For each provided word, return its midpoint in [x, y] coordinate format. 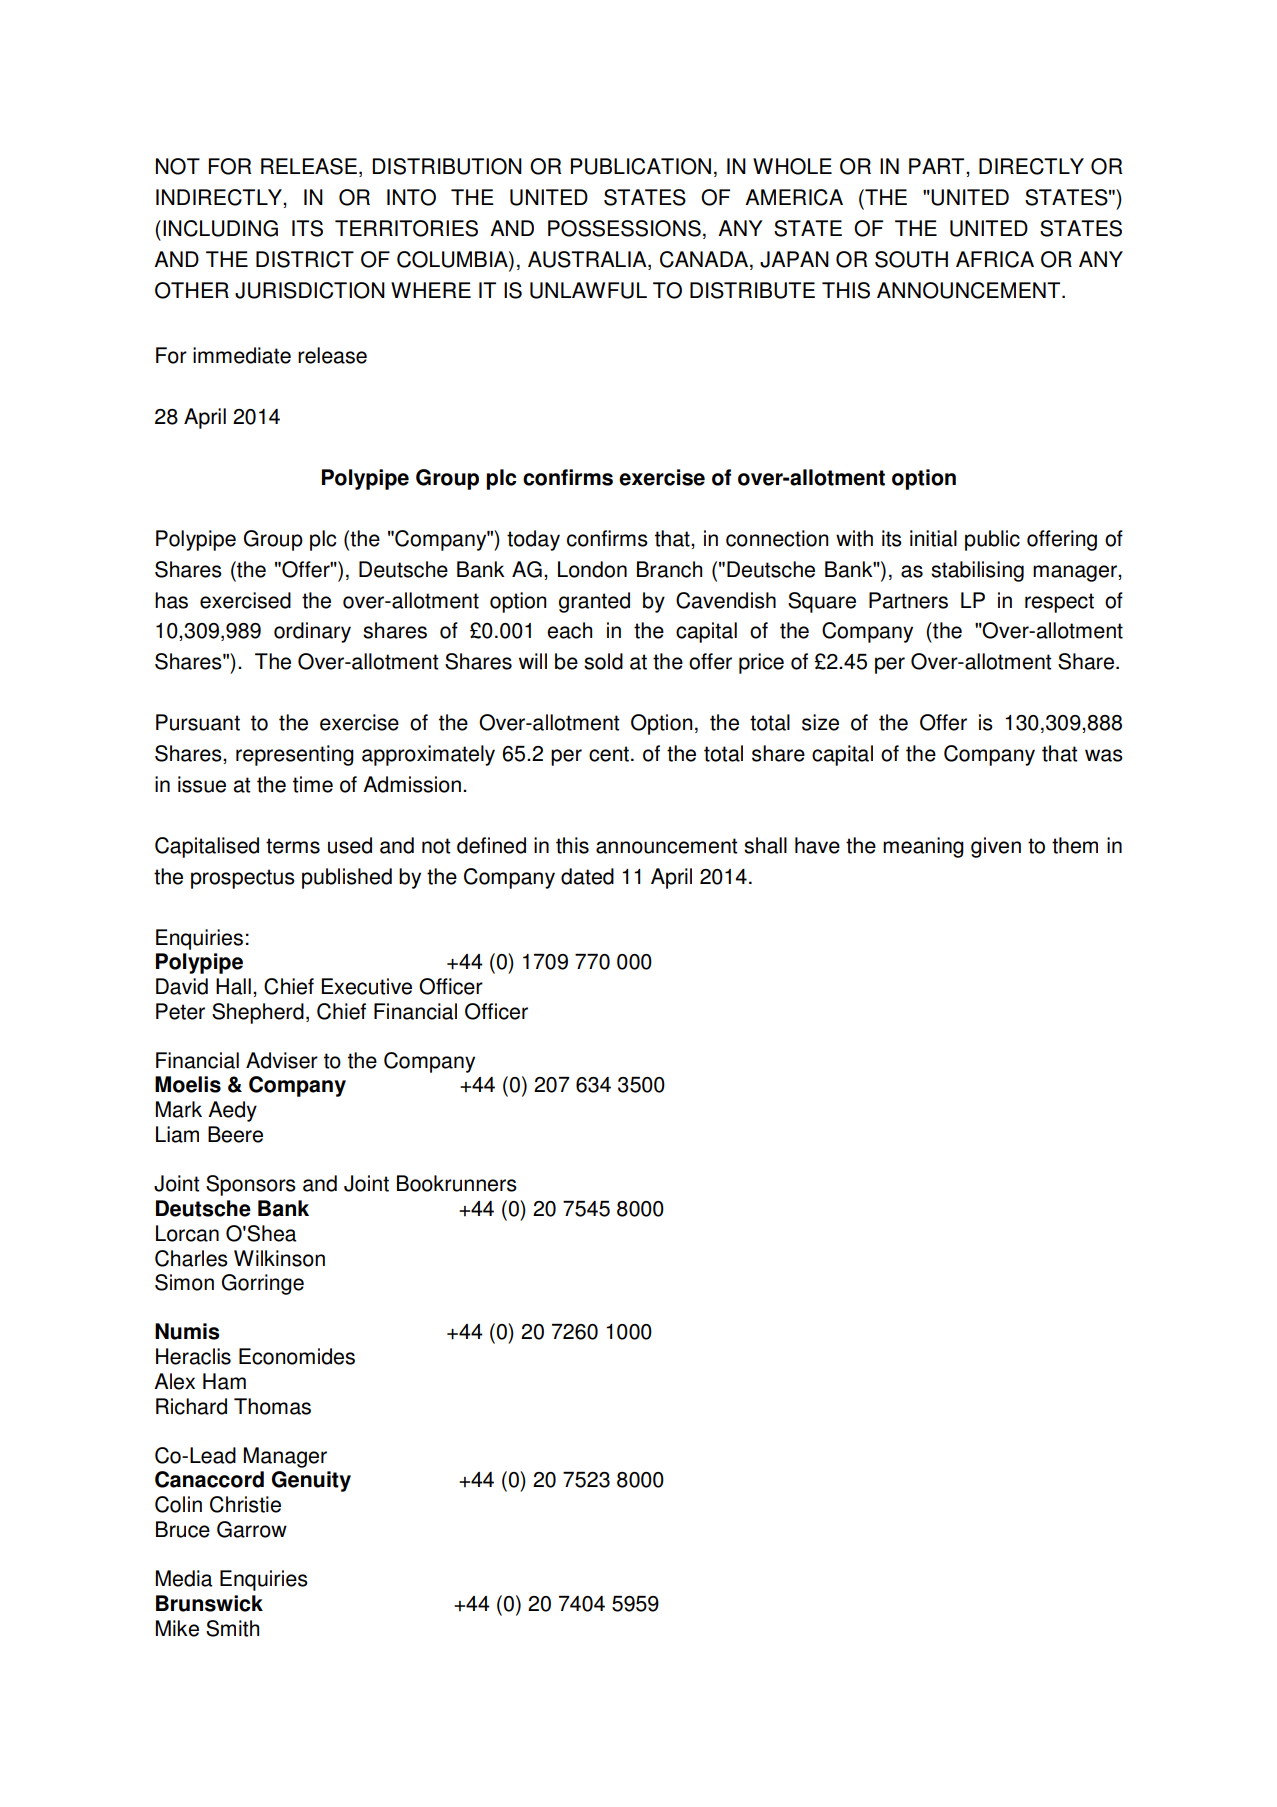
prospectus [243, 879]
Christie [245, 1504]
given [996, 847]
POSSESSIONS [624, 228]
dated [587, 876]
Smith [232, 1628]
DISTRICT [305, 259]
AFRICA [995, 259]
